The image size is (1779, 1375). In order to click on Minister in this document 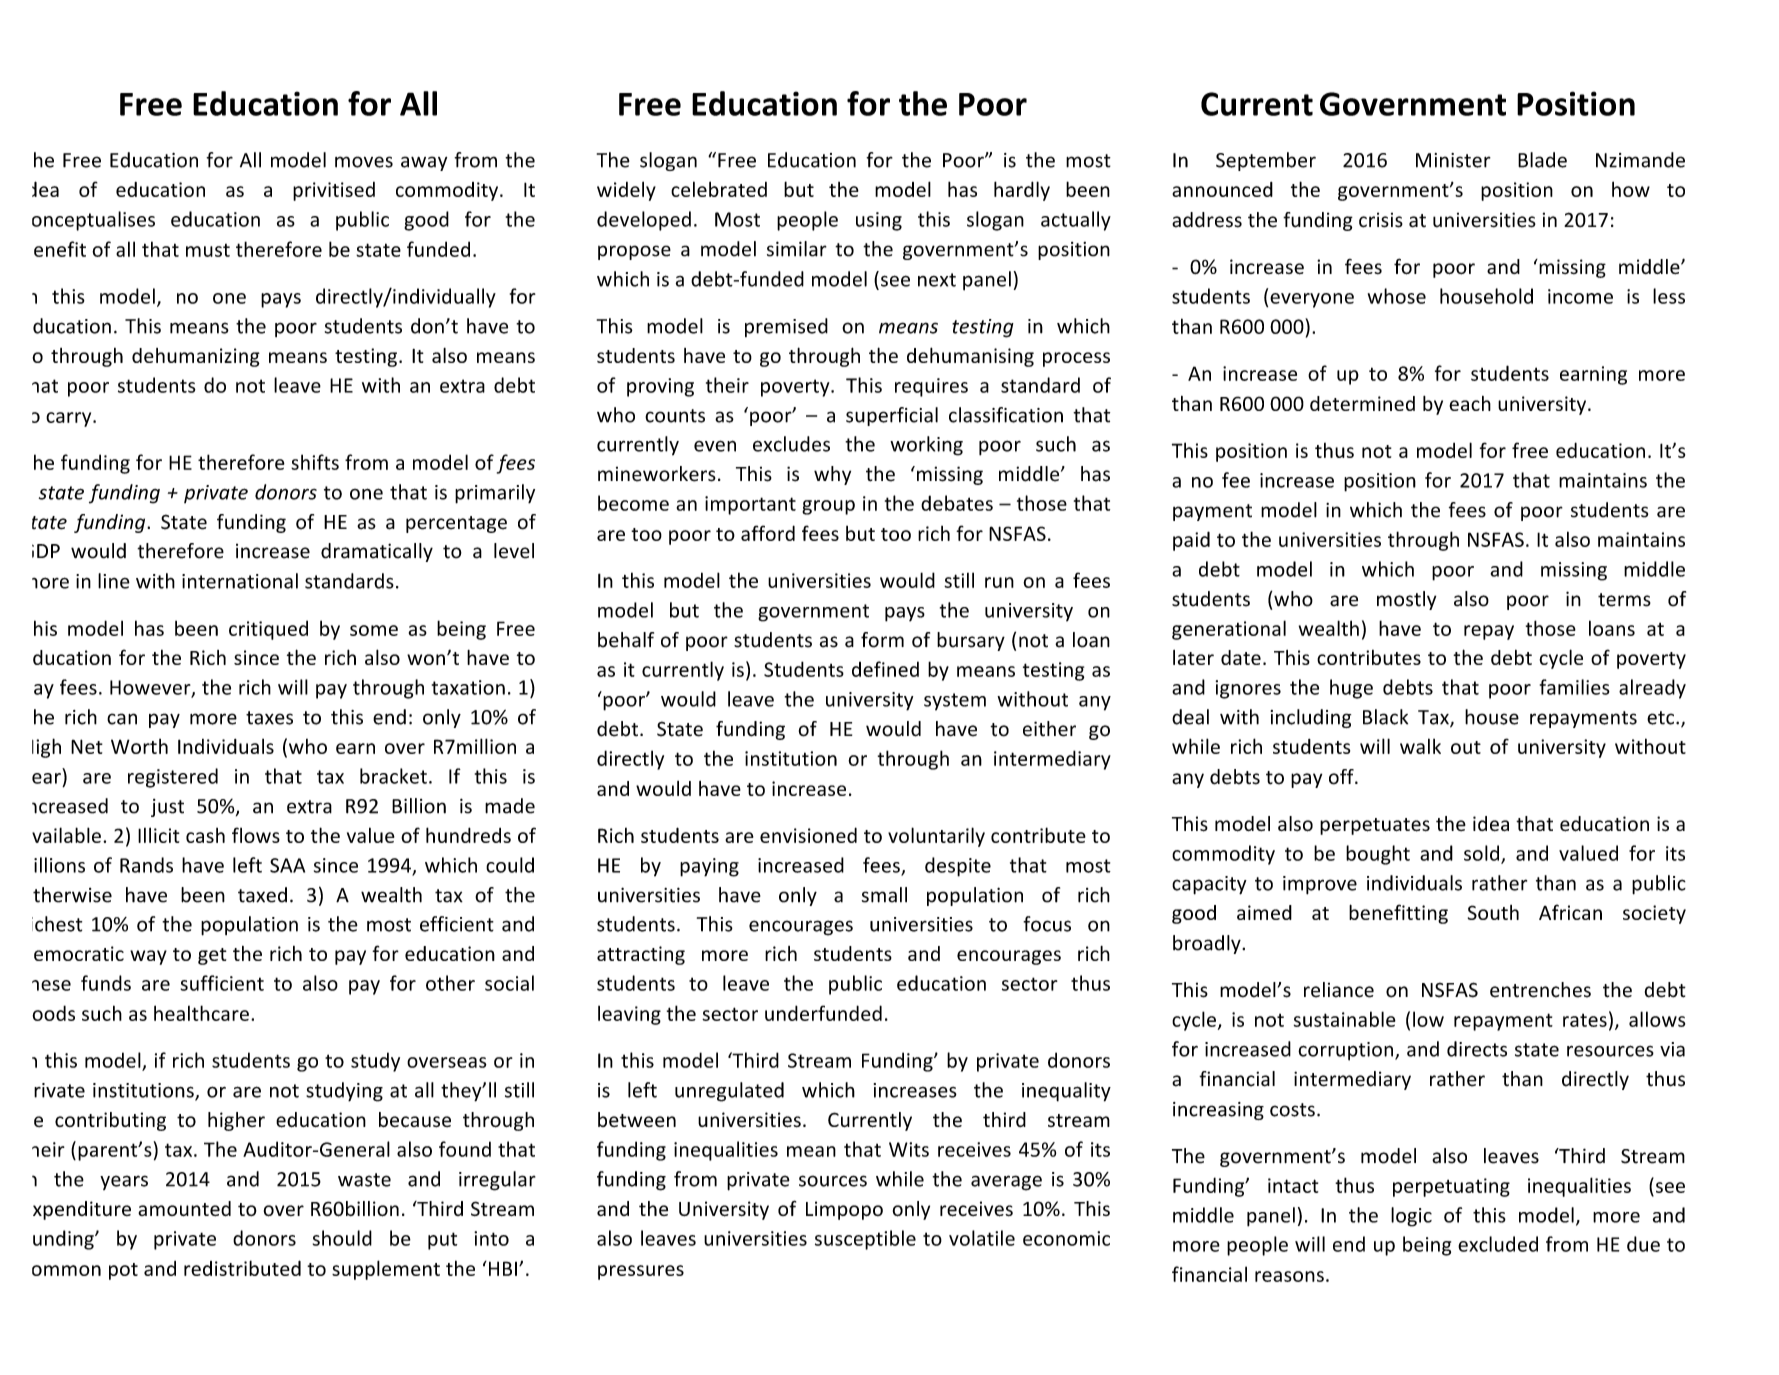, I will do `click(1453, 160)`.
